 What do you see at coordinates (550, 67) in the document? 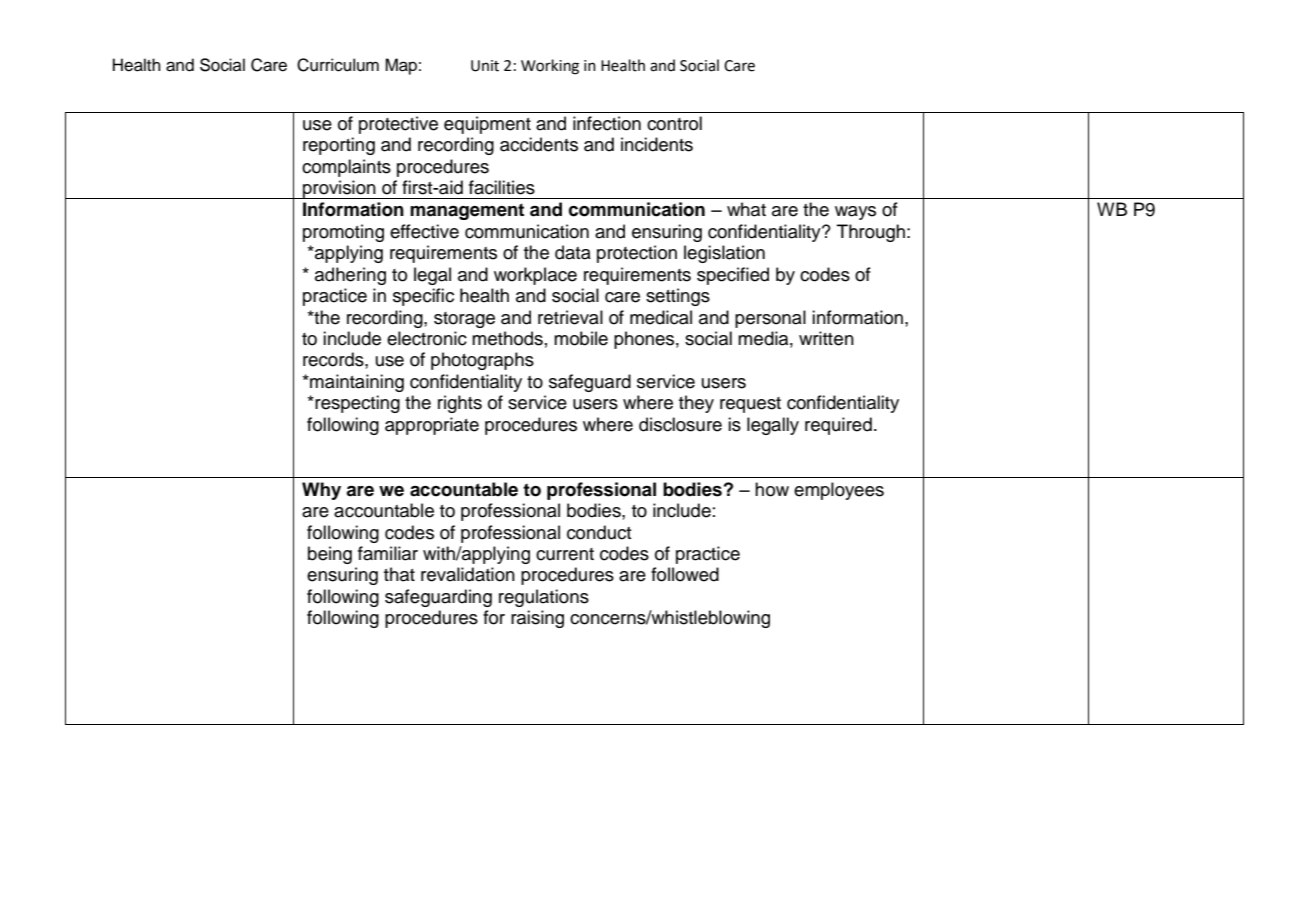
I see `Working` at bounding box center [550, 67].
